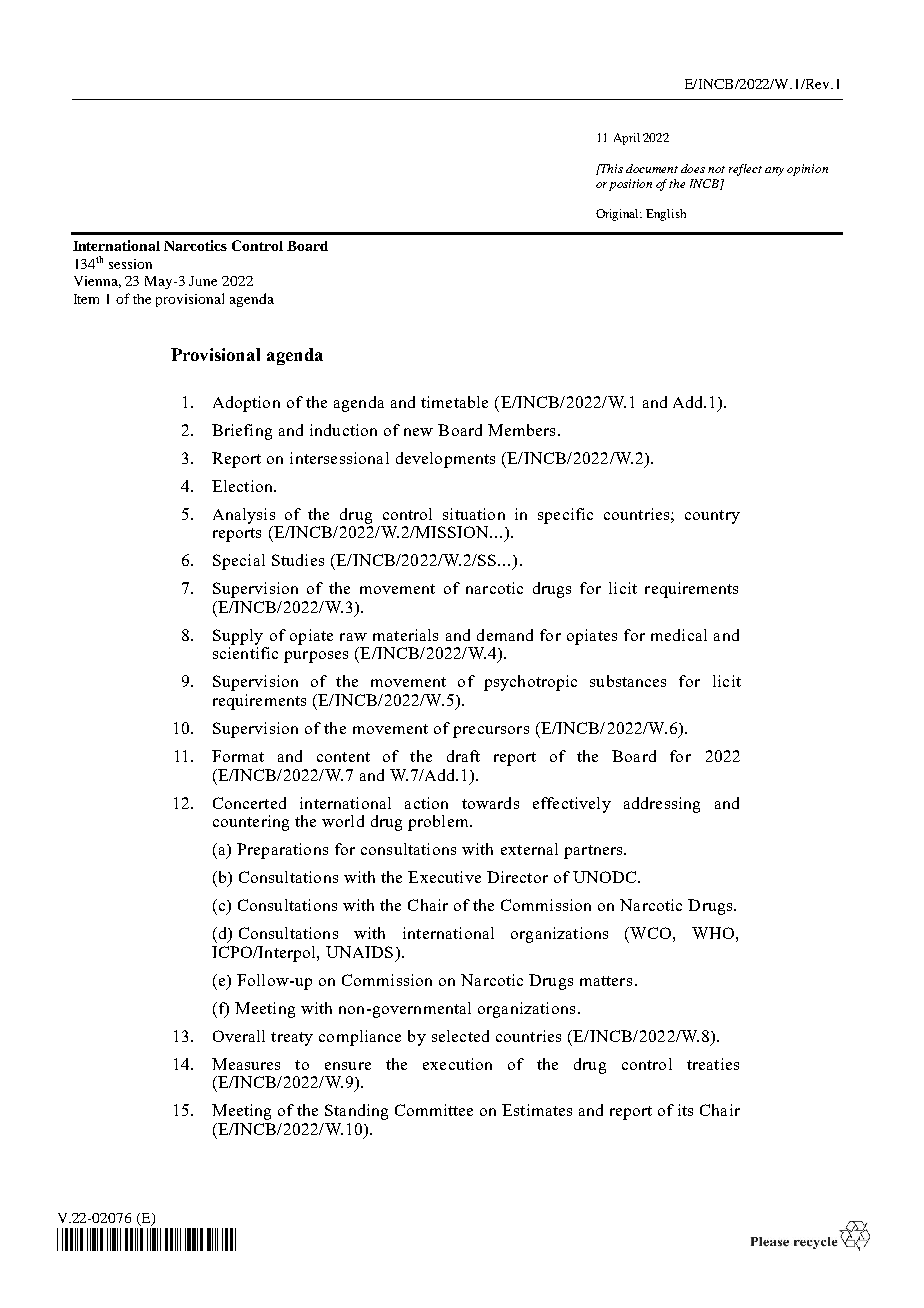 The image size is (924, 1308). Describe the element at coordinates (457, 1064) in the screenshot. I see `execution` at that location.
